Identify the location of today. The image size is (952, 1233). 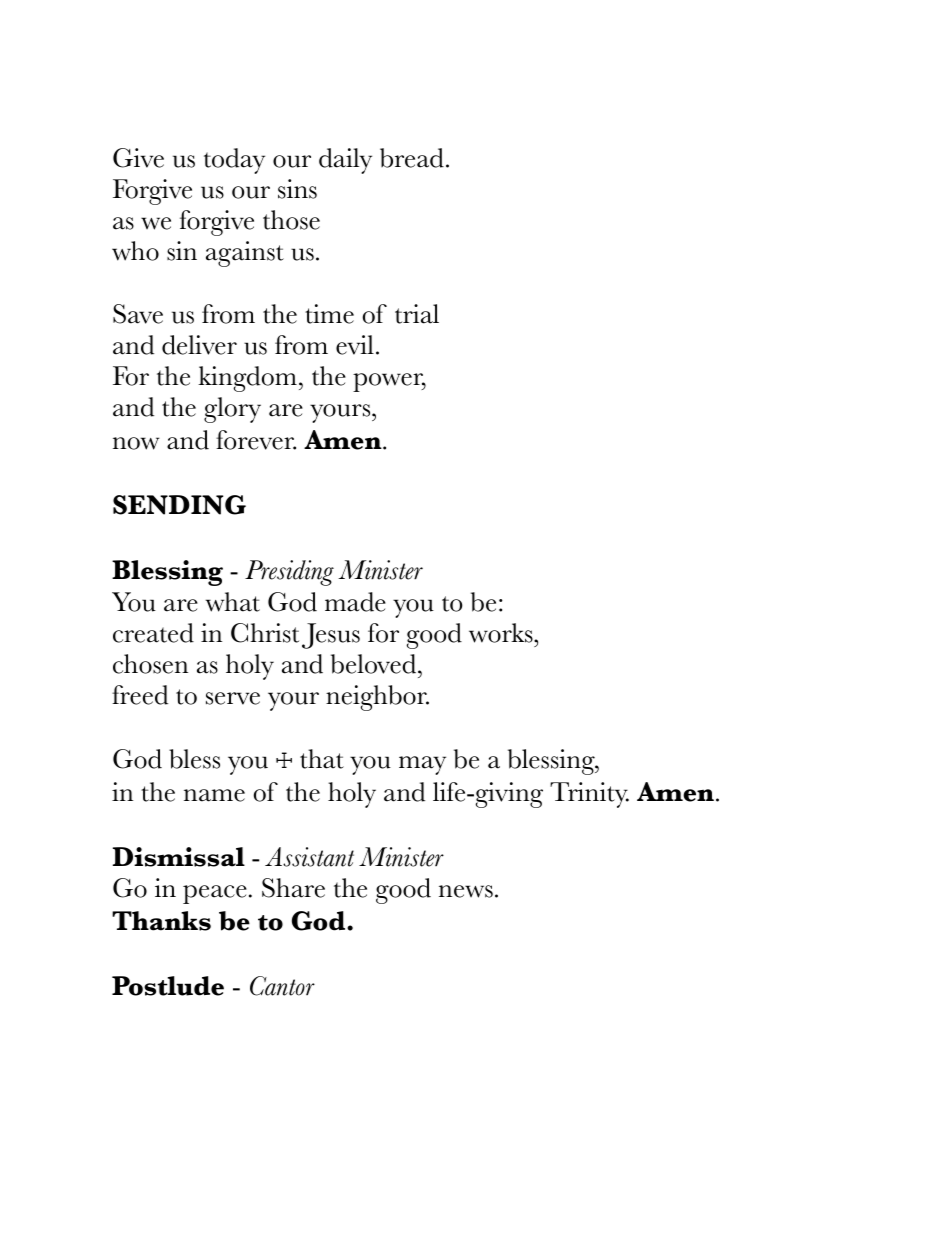
(234, 161).
